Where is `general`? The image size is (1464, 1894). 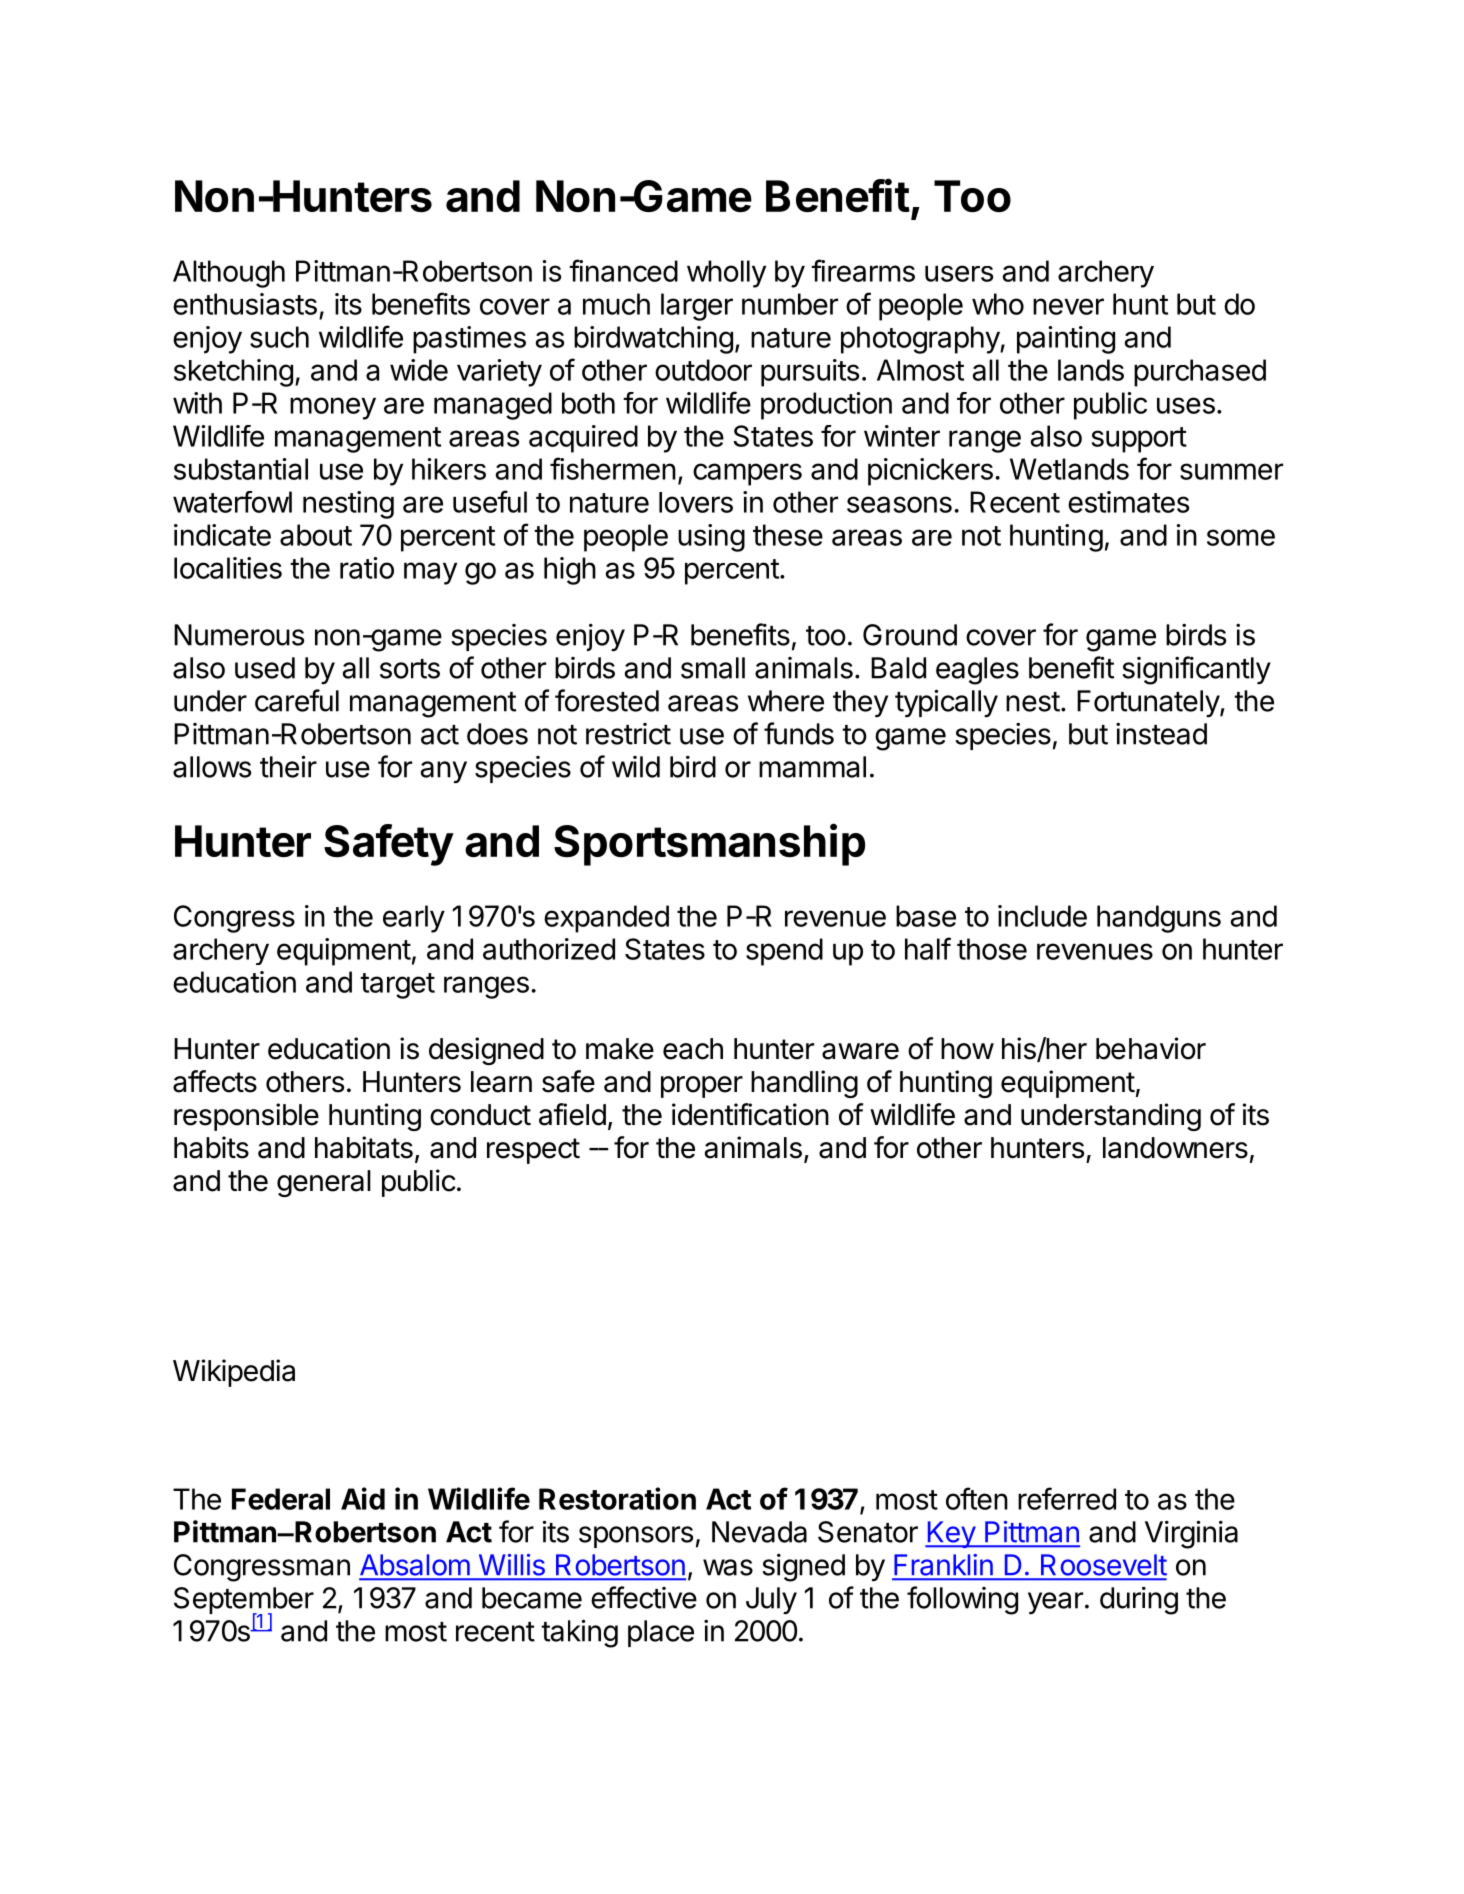
general is located at coordinates (324, 1183).
